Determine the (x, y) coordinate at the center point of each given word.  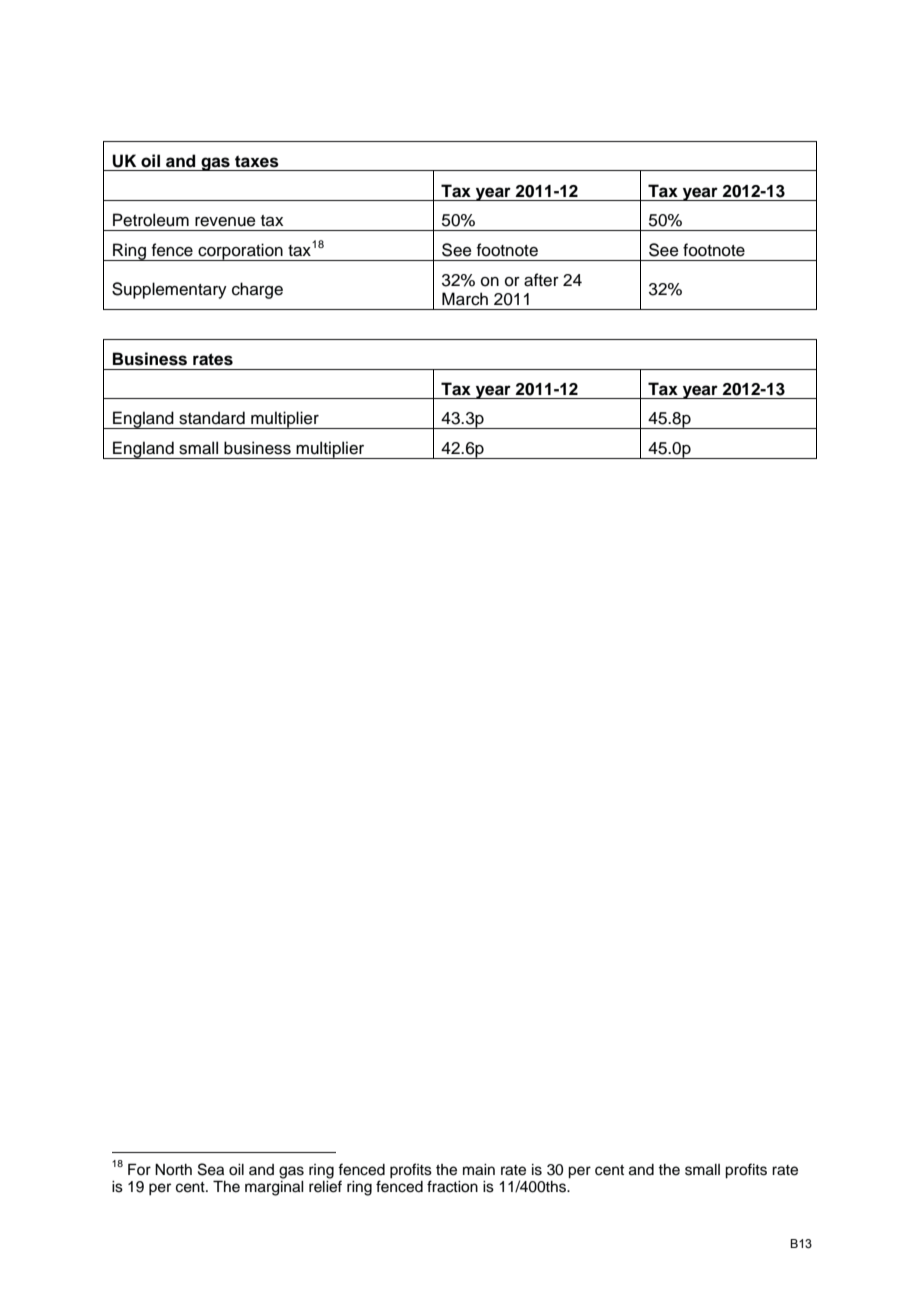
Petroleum (151, 220)
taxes (257, 161)
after (541, 280)
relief (325, 1186)
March (465, 299)
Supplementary (169, 290)
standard (212, 418)
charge (257, 290)
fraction (452, 1186)
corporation (240, 252)
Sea (211, 1169)
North (173, 1170)
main (479, 1170)
